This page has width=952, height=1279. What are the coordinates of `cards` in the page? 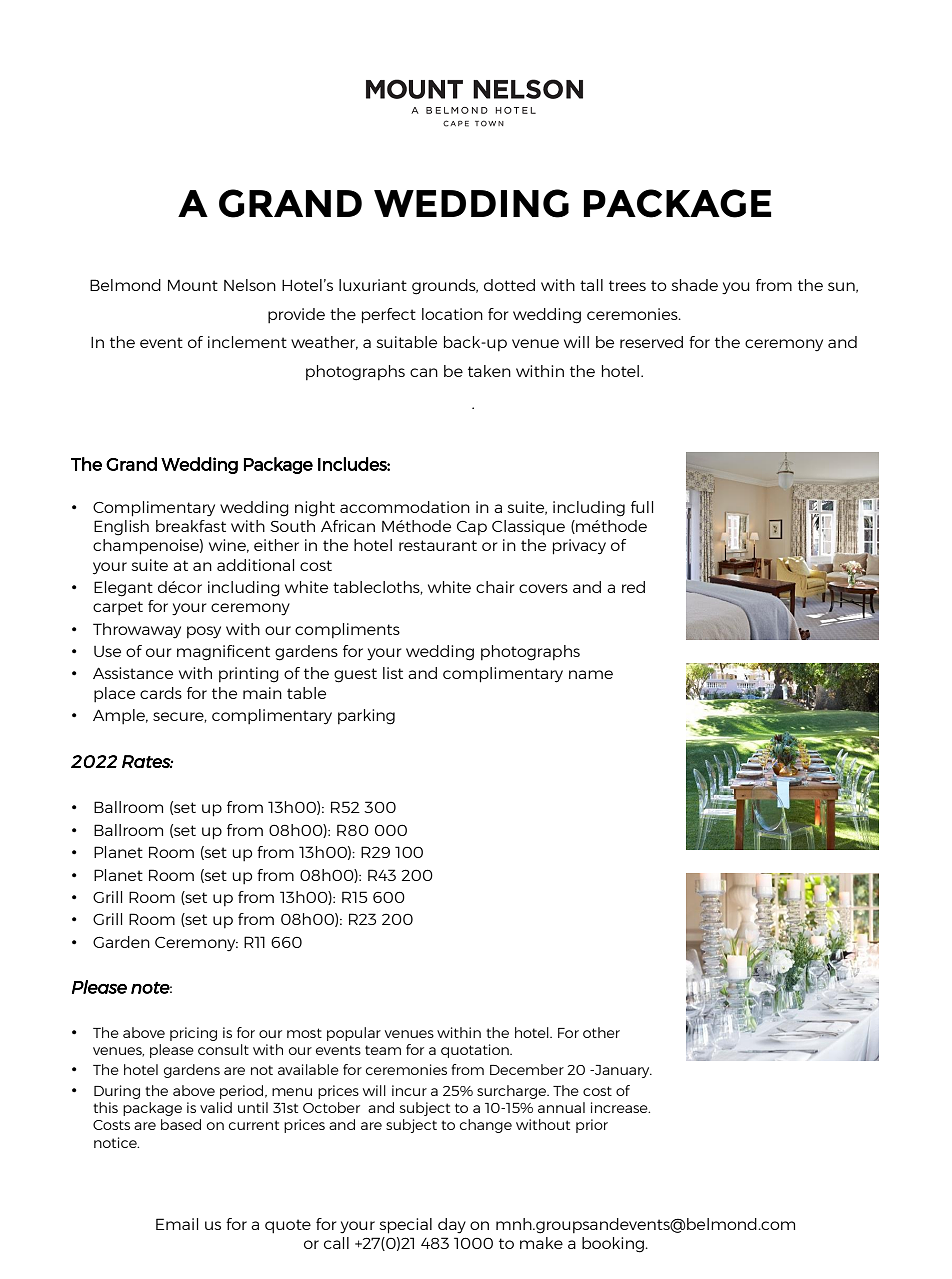 It's located at (161, 693).
